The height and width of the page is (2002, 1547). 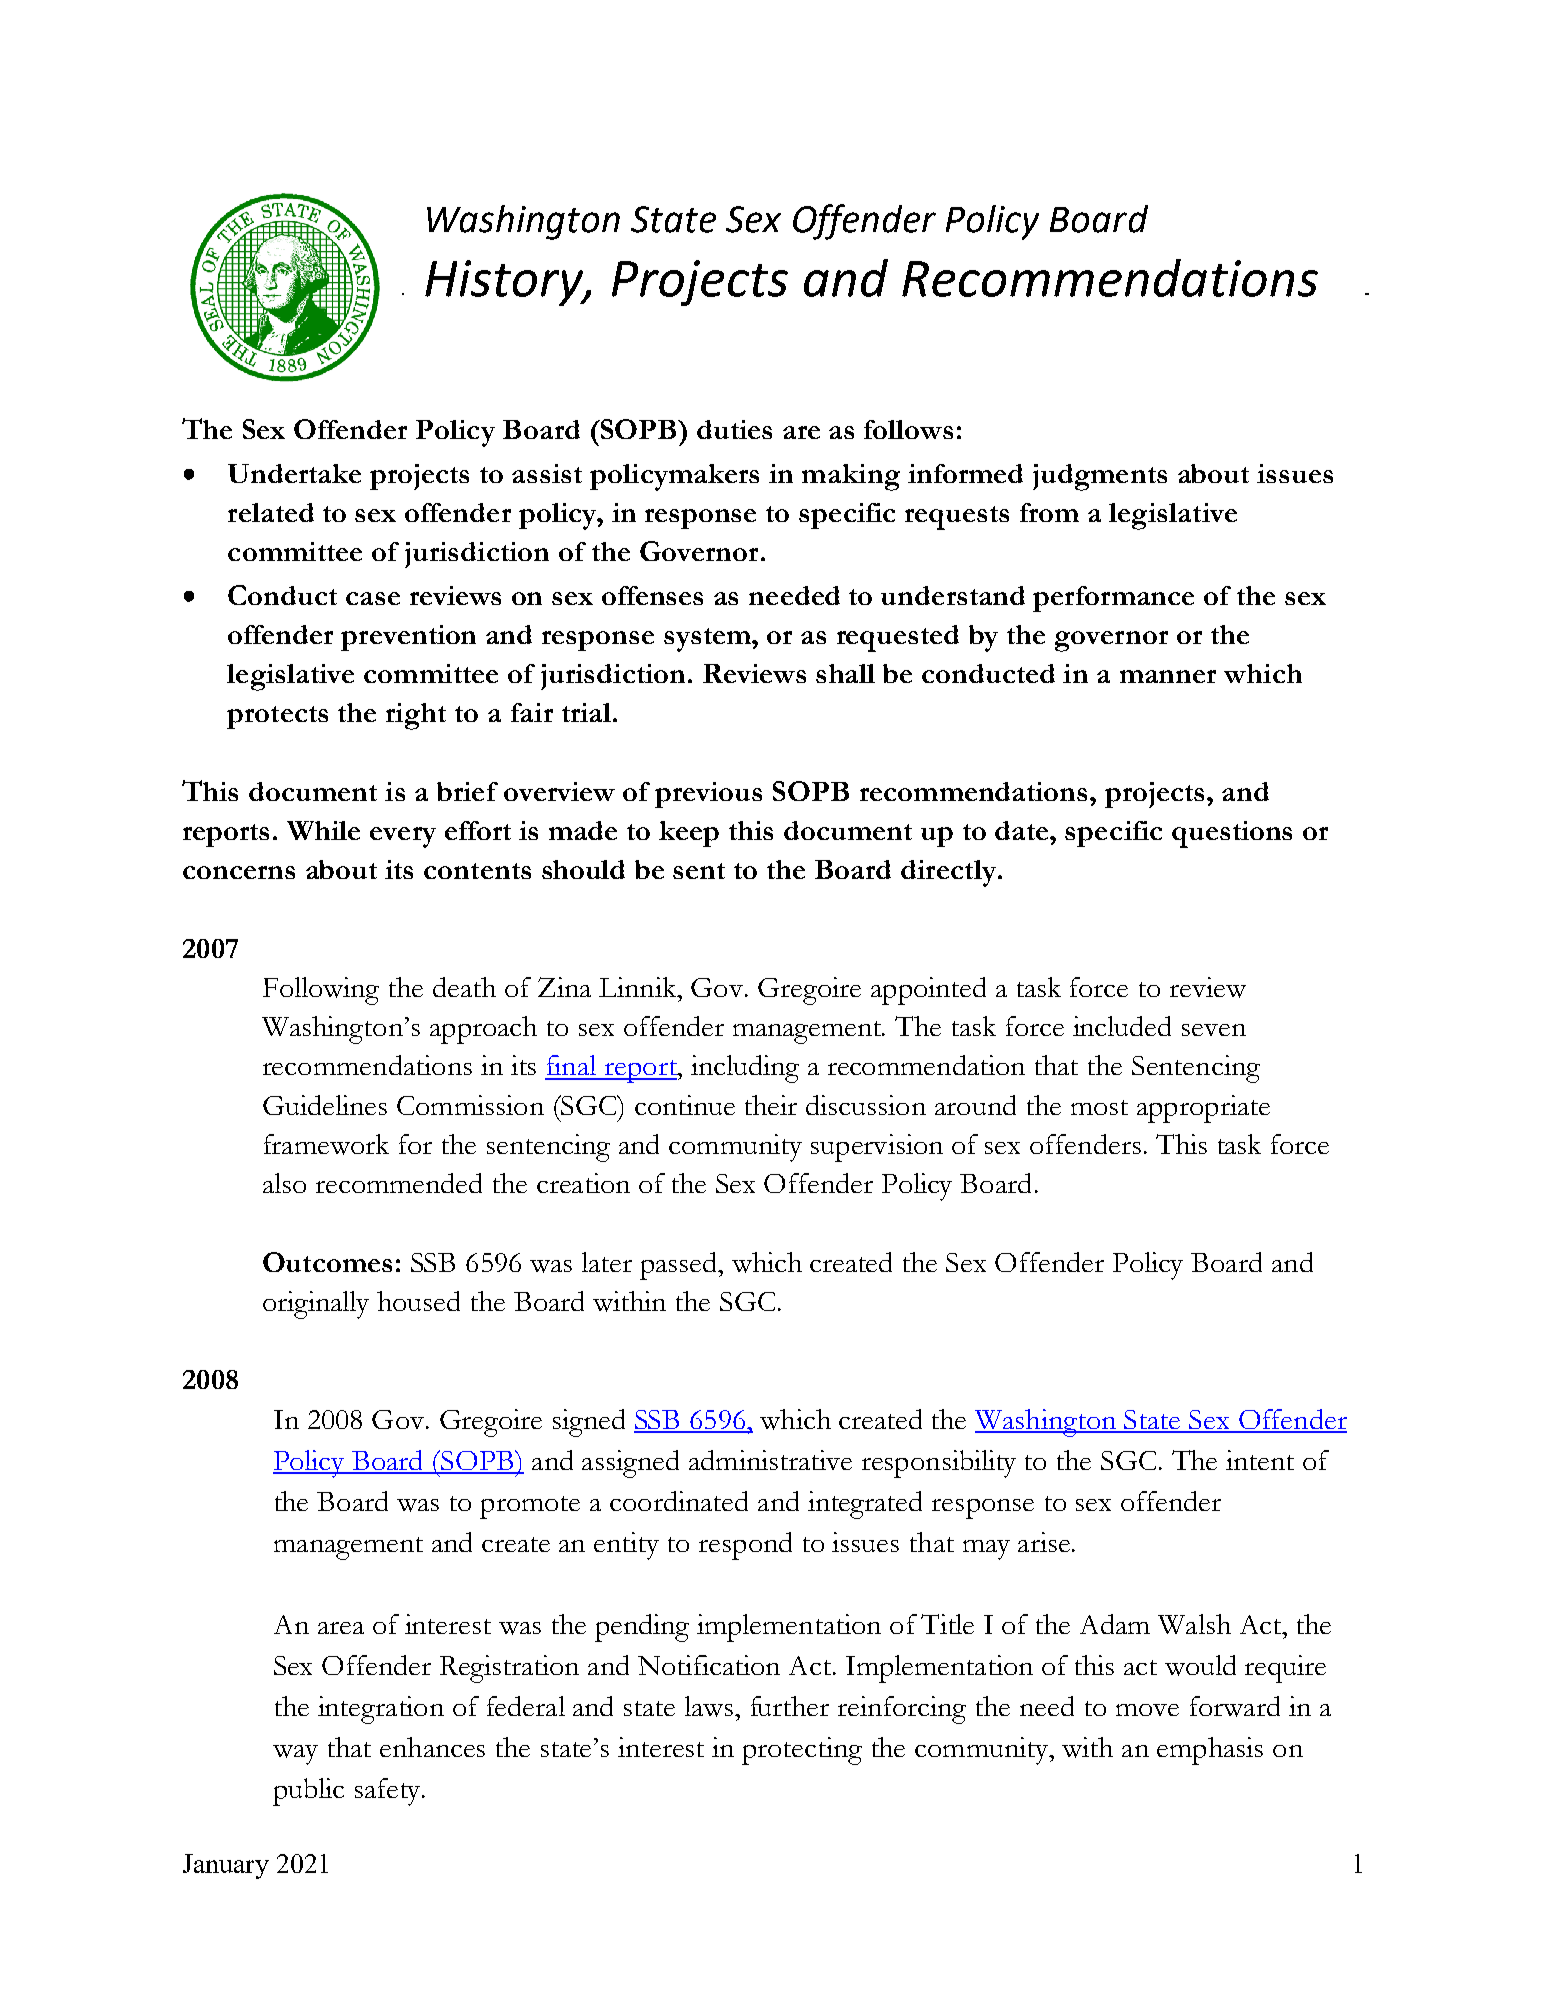 I want to click on History, so click(x=505, y=283).
